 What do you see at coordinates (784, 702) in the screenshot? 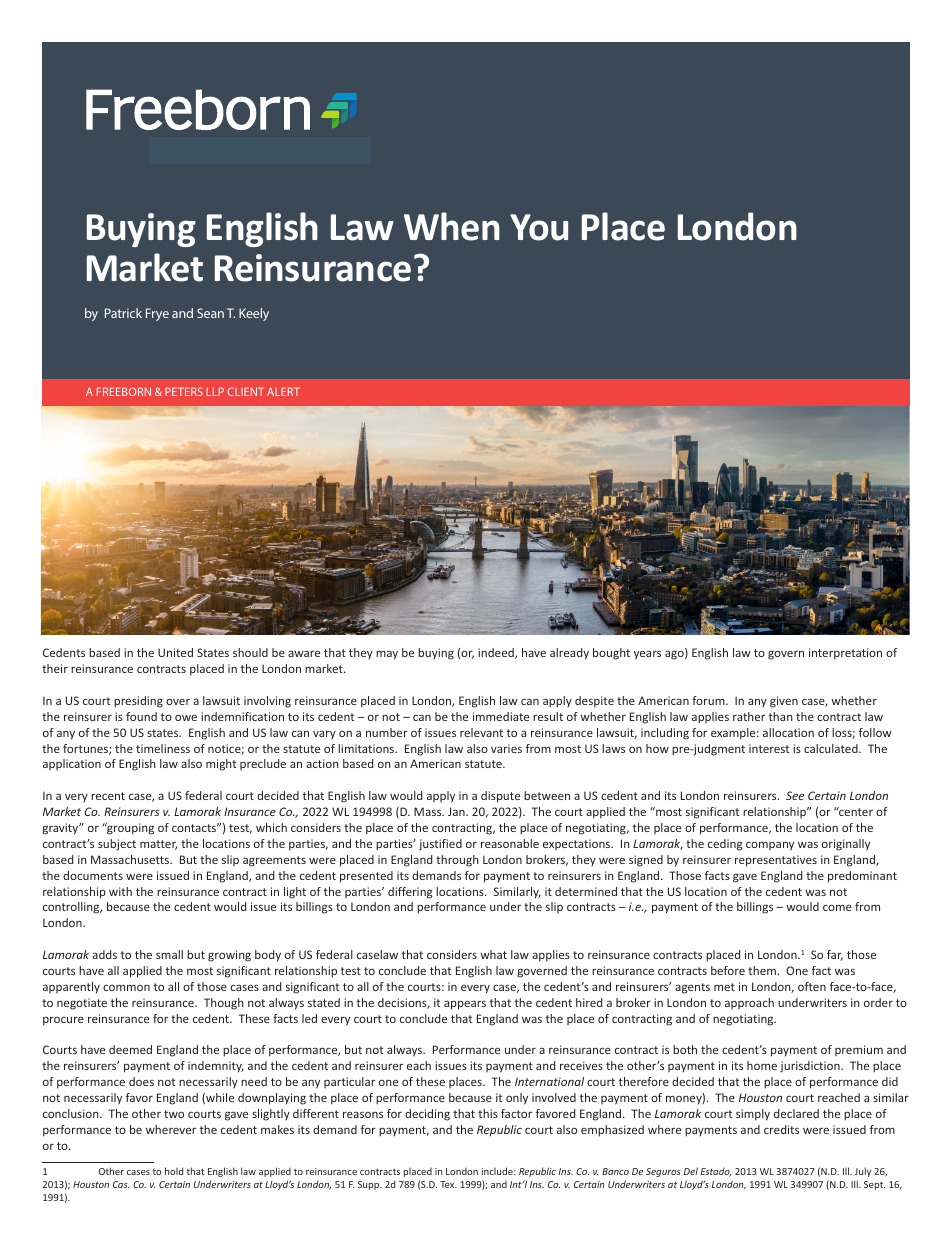
I see `given` at bounding box center [784, 702].
